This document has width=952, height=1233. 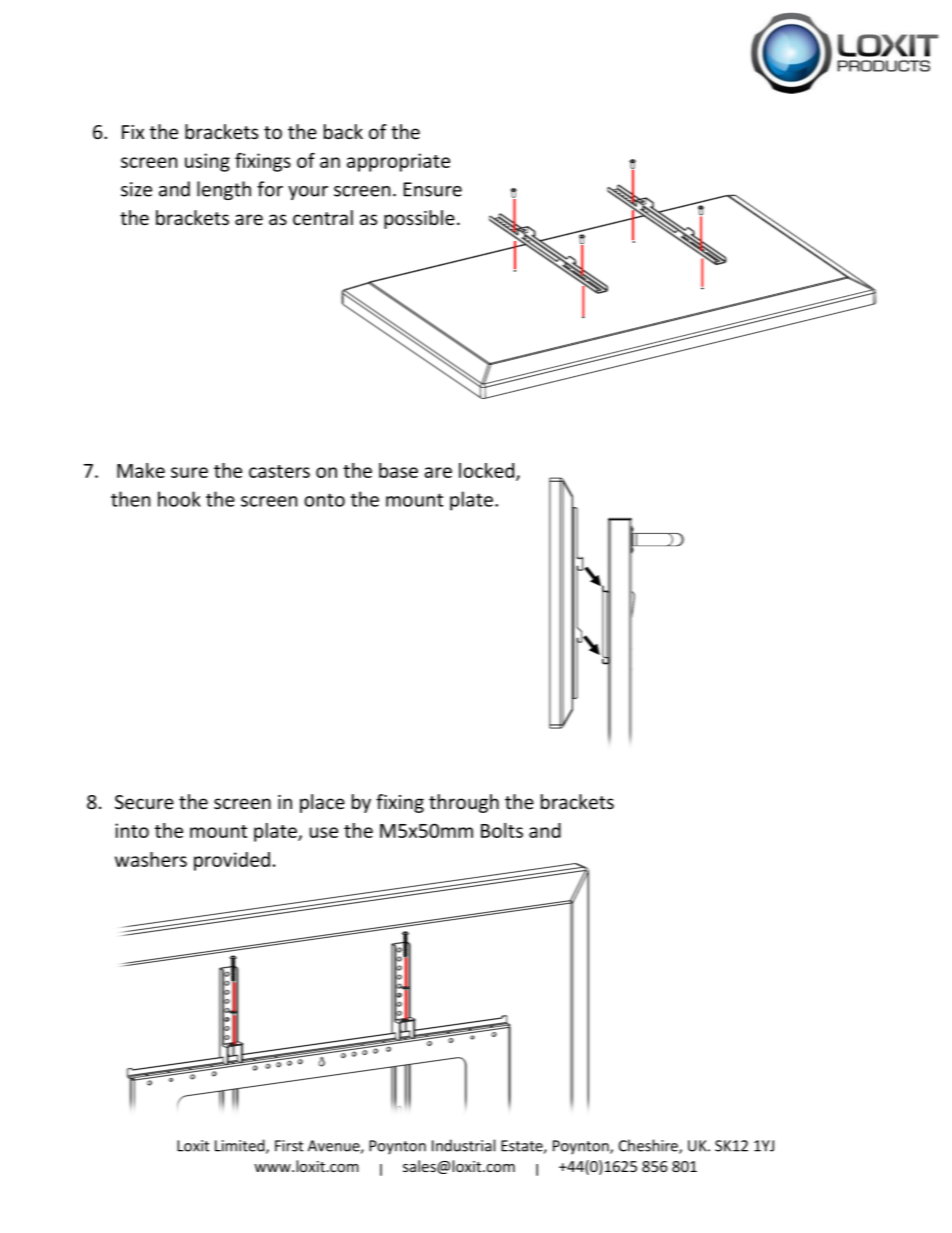 What do you see at coordinates (398, 162) in the document?
I see `appropriate` at bounding box center [398, 162].
